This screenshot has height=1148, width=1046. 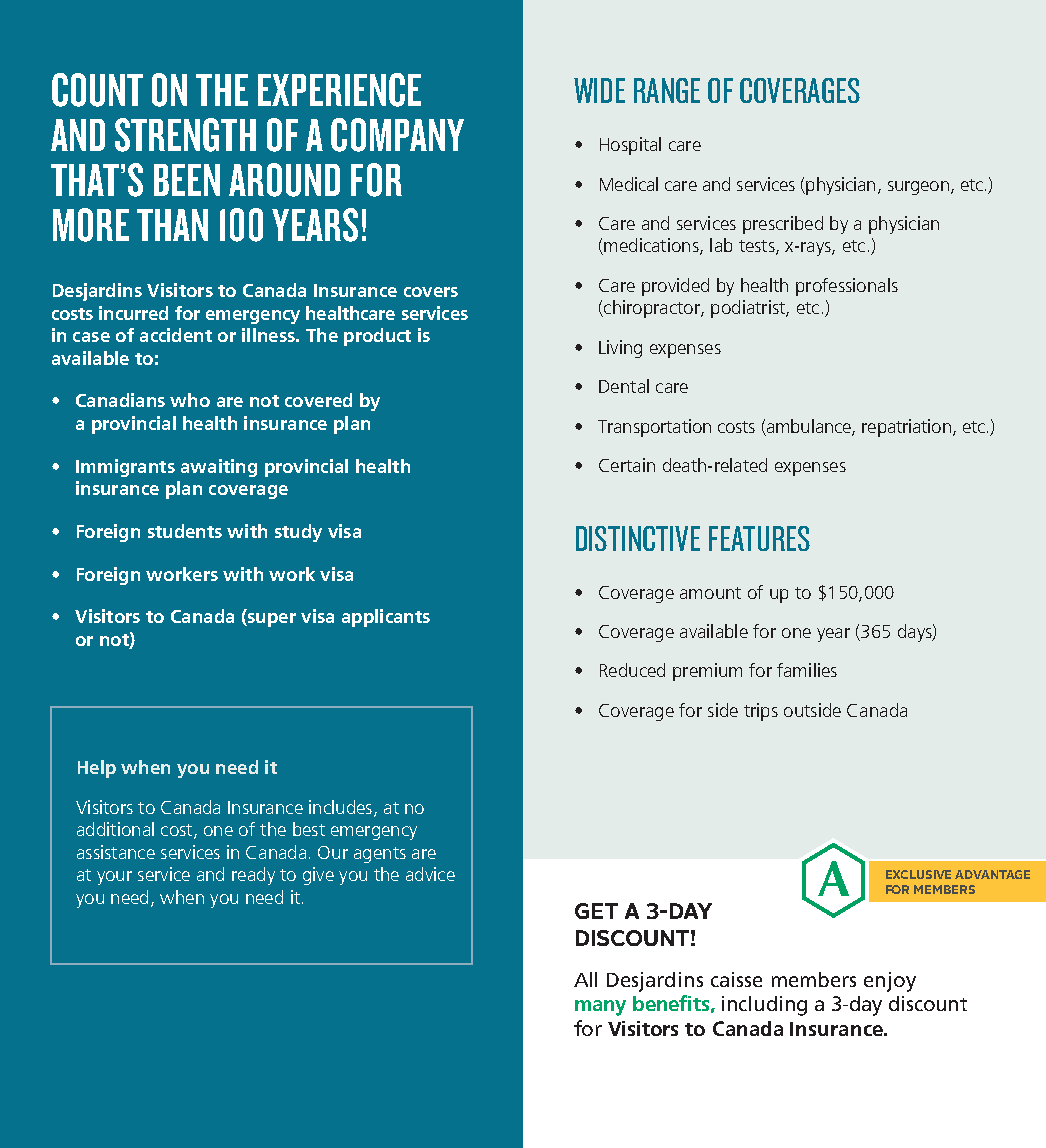 I want to click on ready, so click(x=253, y=876).
